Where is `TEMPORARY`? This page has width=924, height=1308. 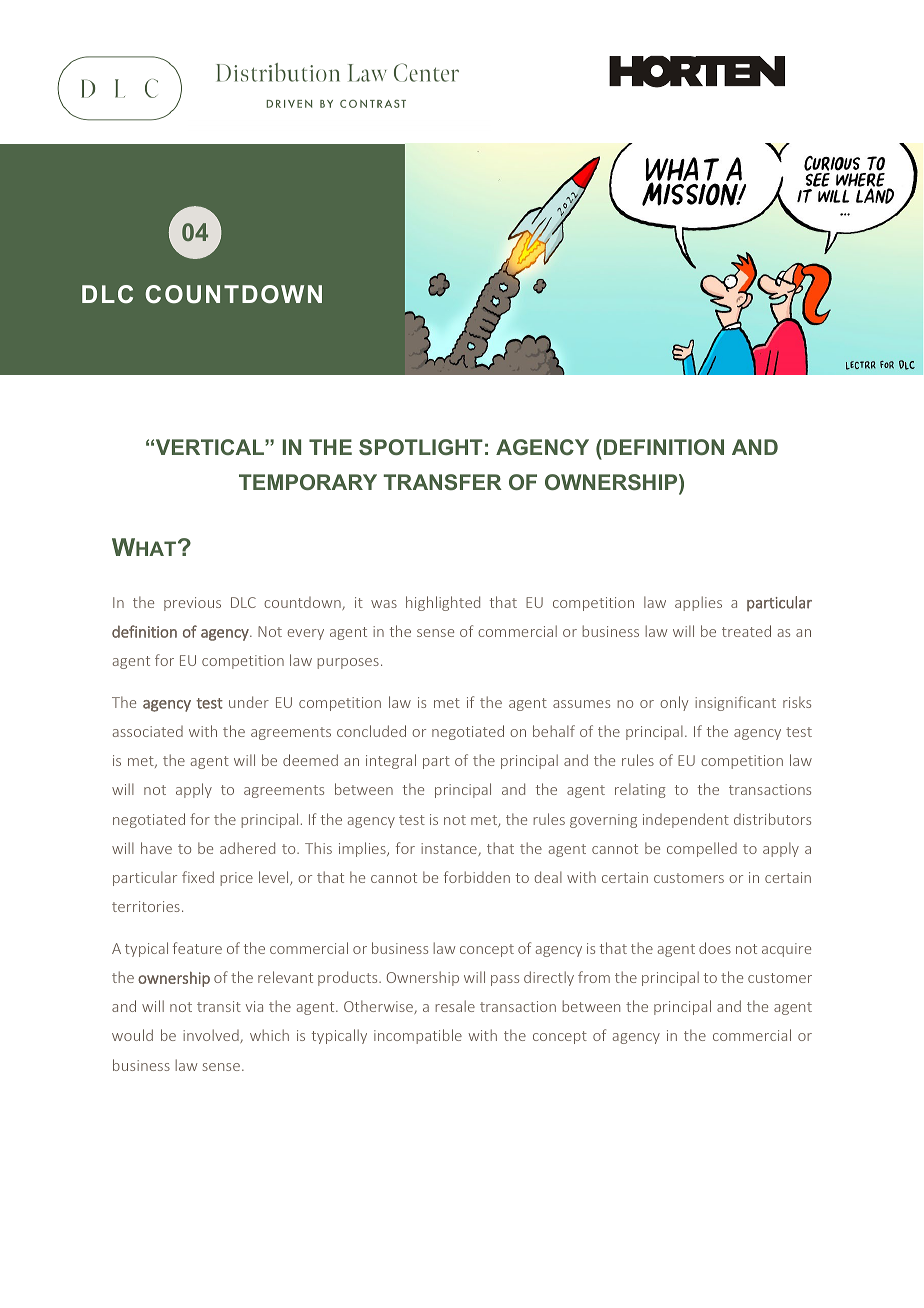
TEMPORARY is located at coordinates (308, 482).
